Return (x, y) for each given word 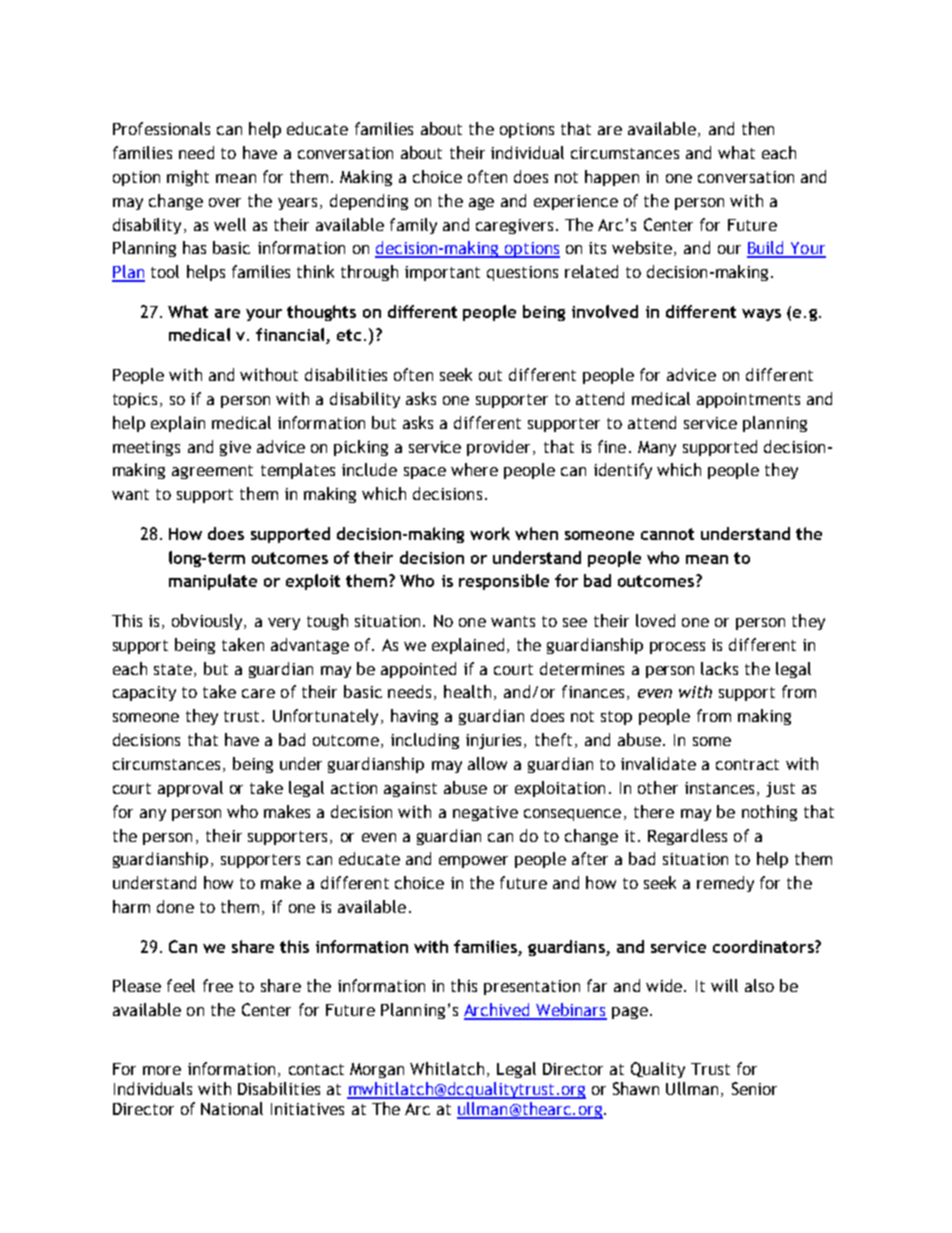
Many (657, 448)
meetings (146, 448)
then (758, 128)
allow (487, 763)
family (413, 226)
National (232, 1108)
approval (190, 789)
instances (719, 788)
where (474, 469)
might (188, 178)
